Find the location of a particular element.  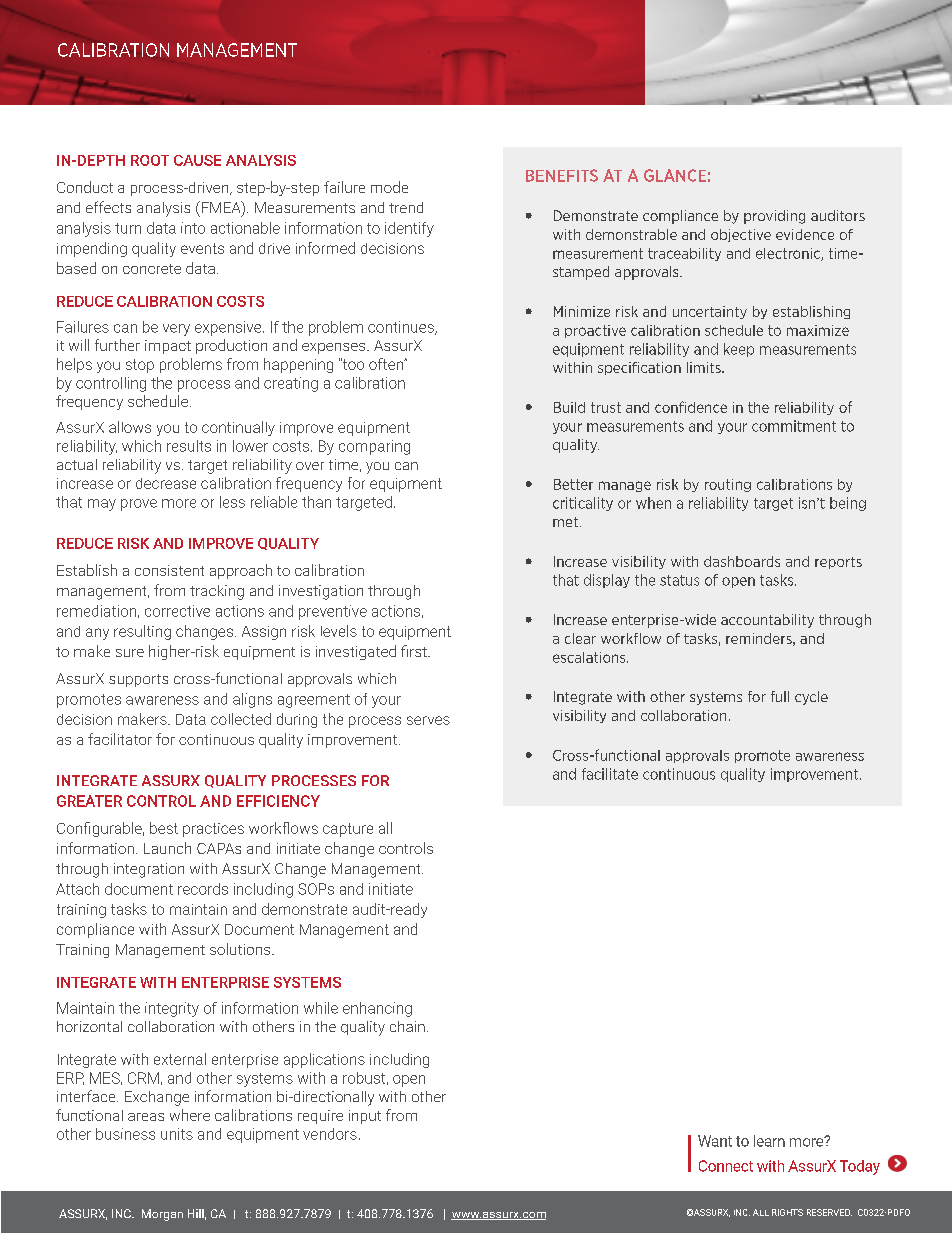

trend is located at coordinates (406, 207).
